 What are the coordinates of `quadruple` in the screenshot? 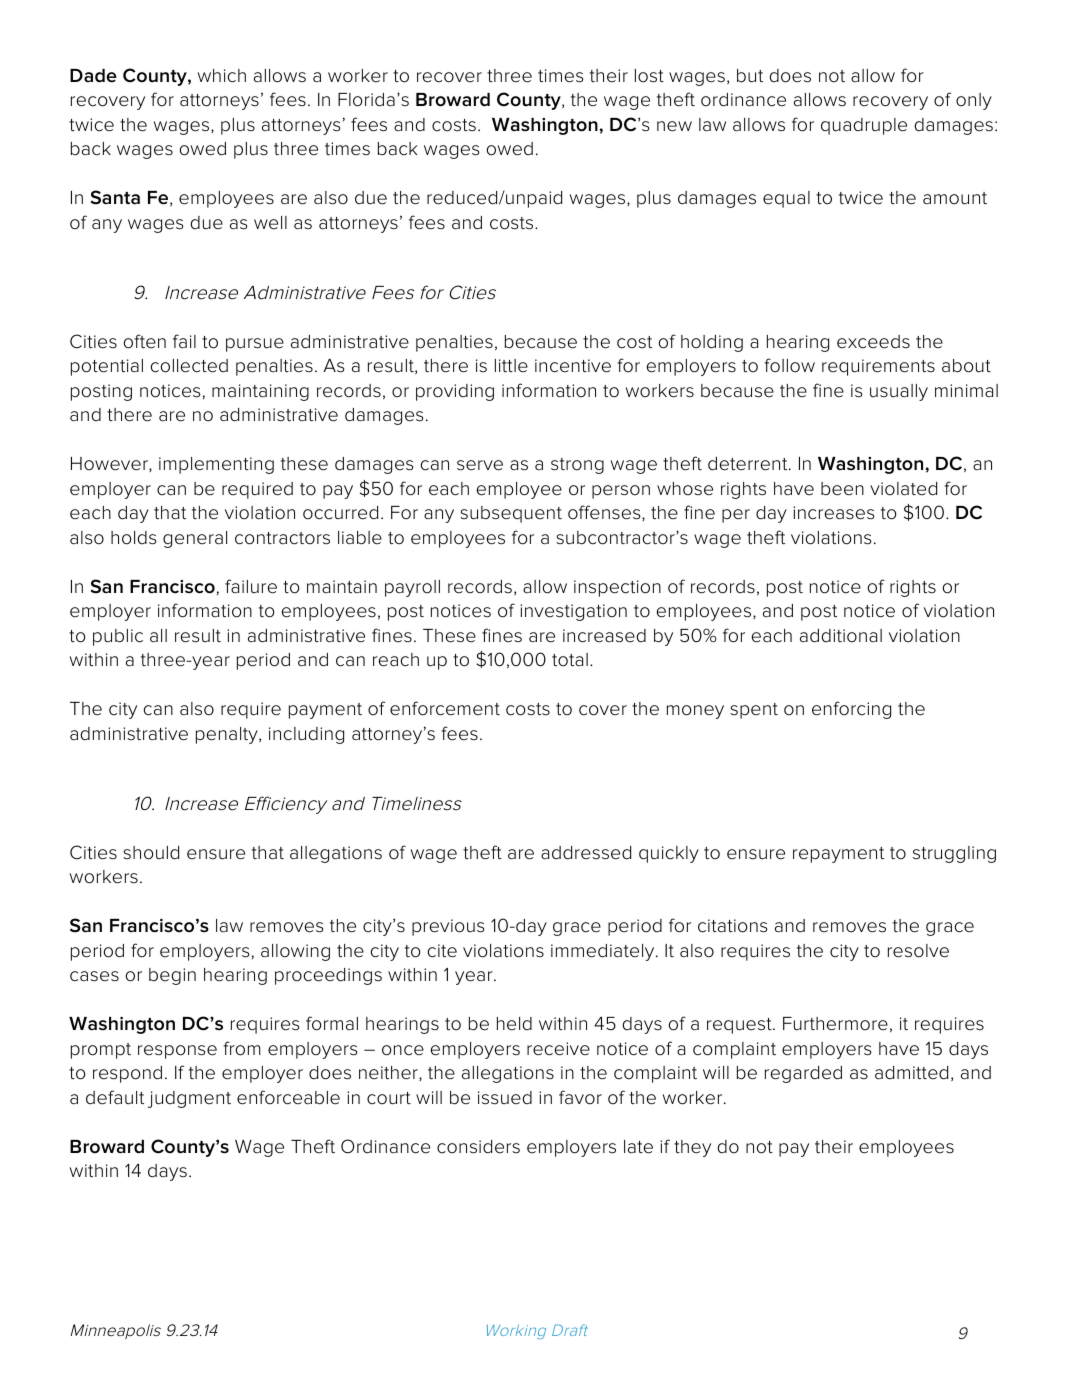 It's located at (864, 126).
